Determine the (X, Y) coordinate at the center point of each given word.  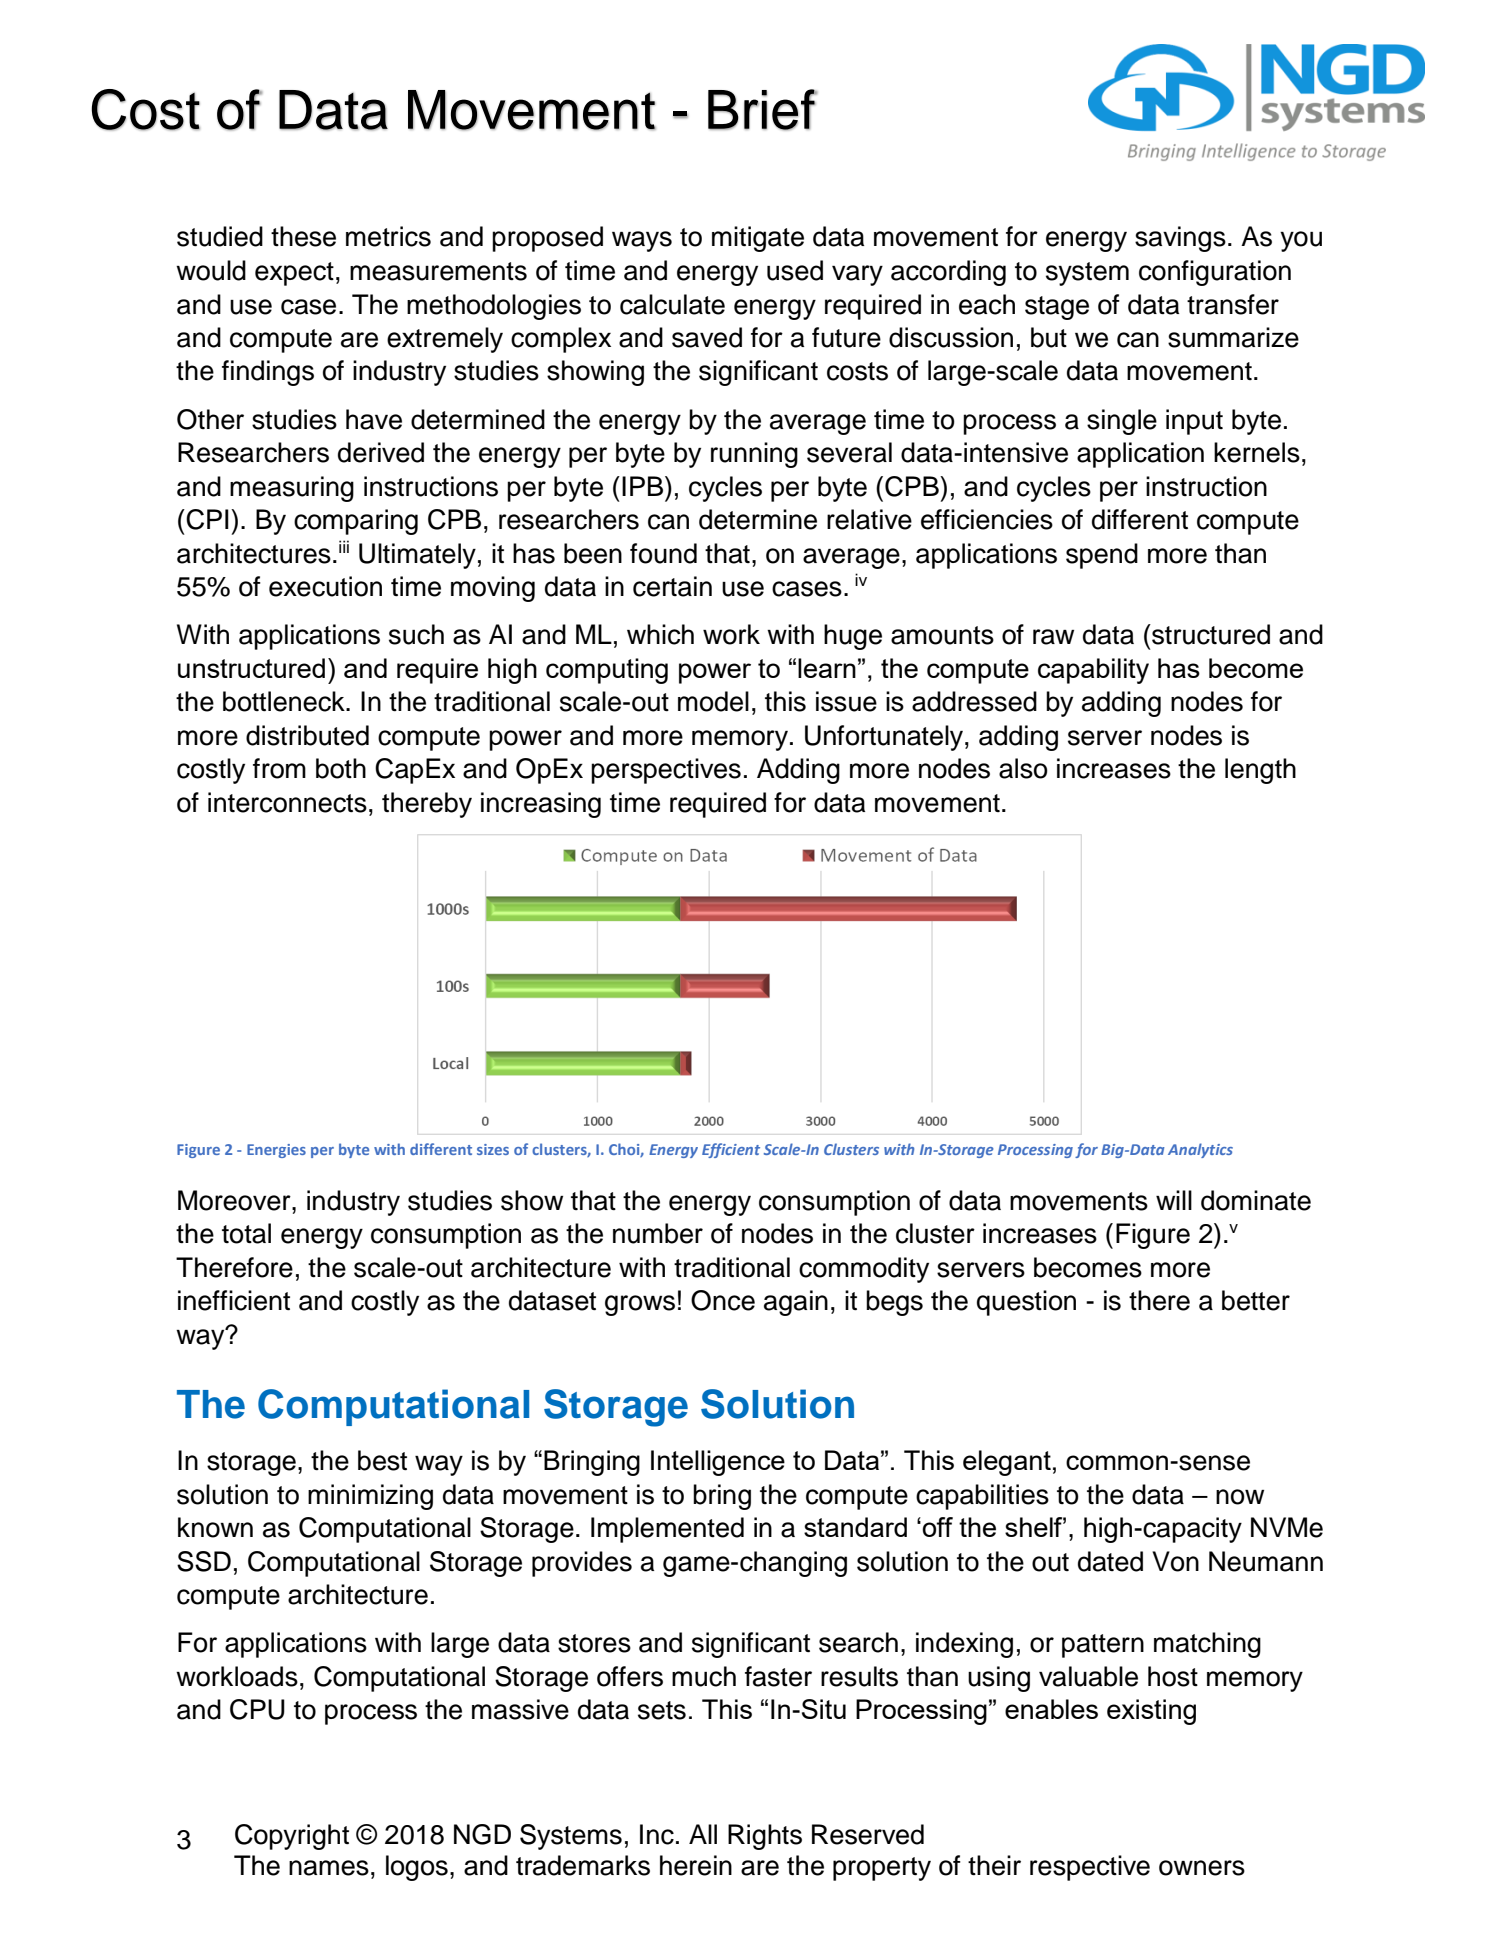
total (246, 1233)
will (1174, 1200)
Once (723, 1300)
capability (1093, 671)
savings (1180, 239)
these (303, 236)
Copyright (292, 1837)
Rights (765, 1837)
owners (1202, 1868)
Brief (762, 110)
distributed (307, 735)
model (713, 701)
